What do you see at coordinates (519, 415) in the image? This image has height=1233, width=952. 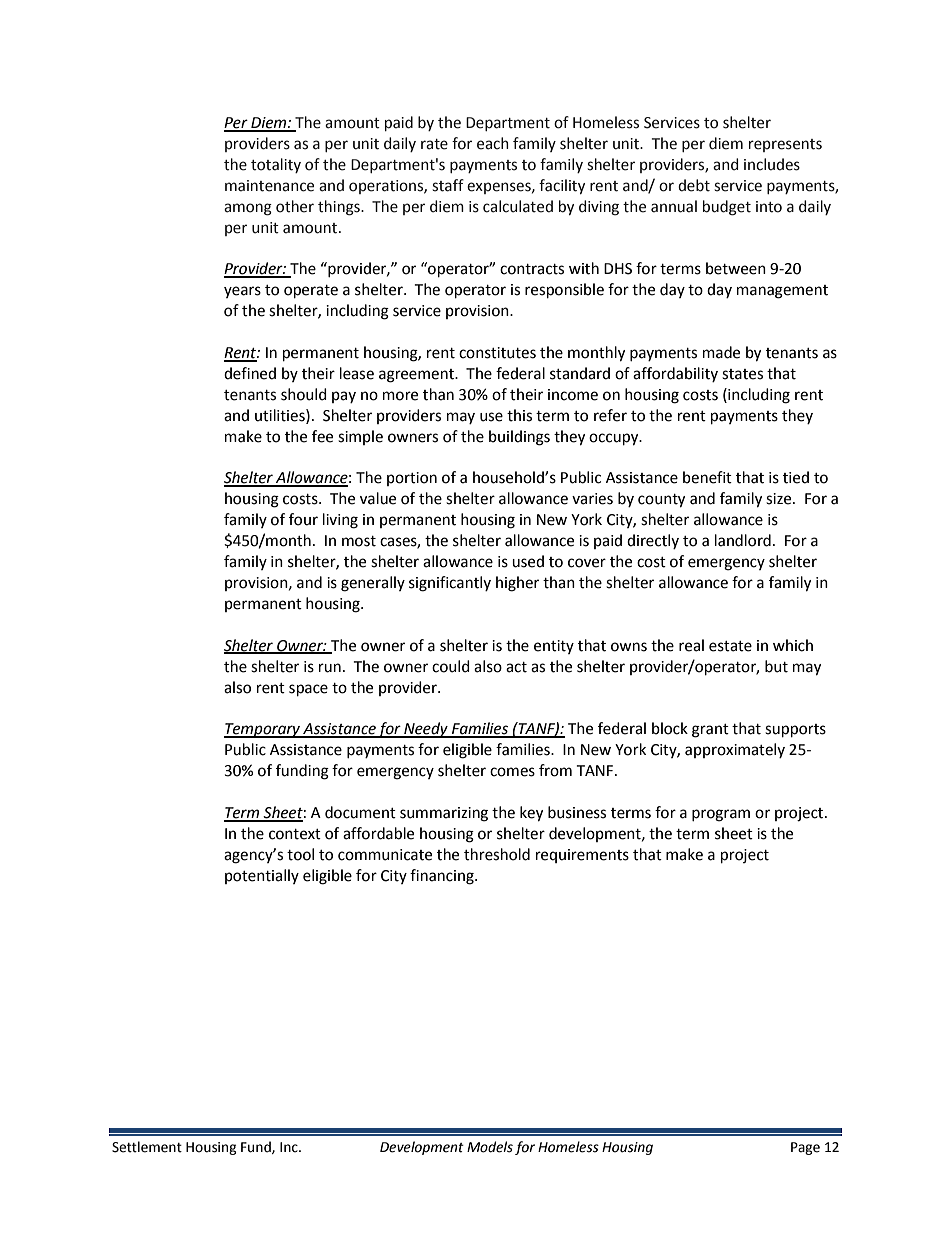 I see `this` at bounding box center [519, 415].
